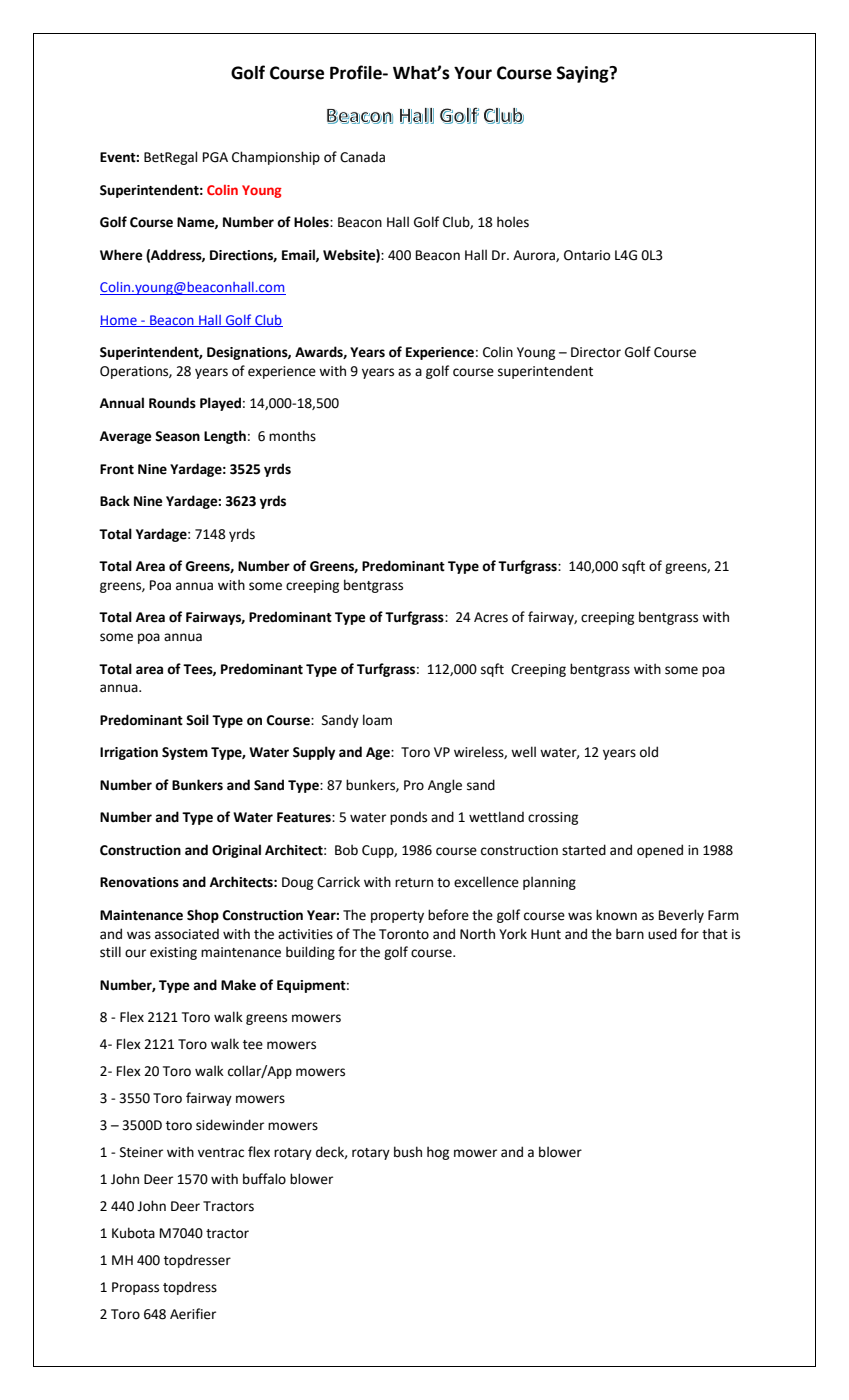  Describe the element at coordinates (236, 851) in the page. I see `Original` at that location.
